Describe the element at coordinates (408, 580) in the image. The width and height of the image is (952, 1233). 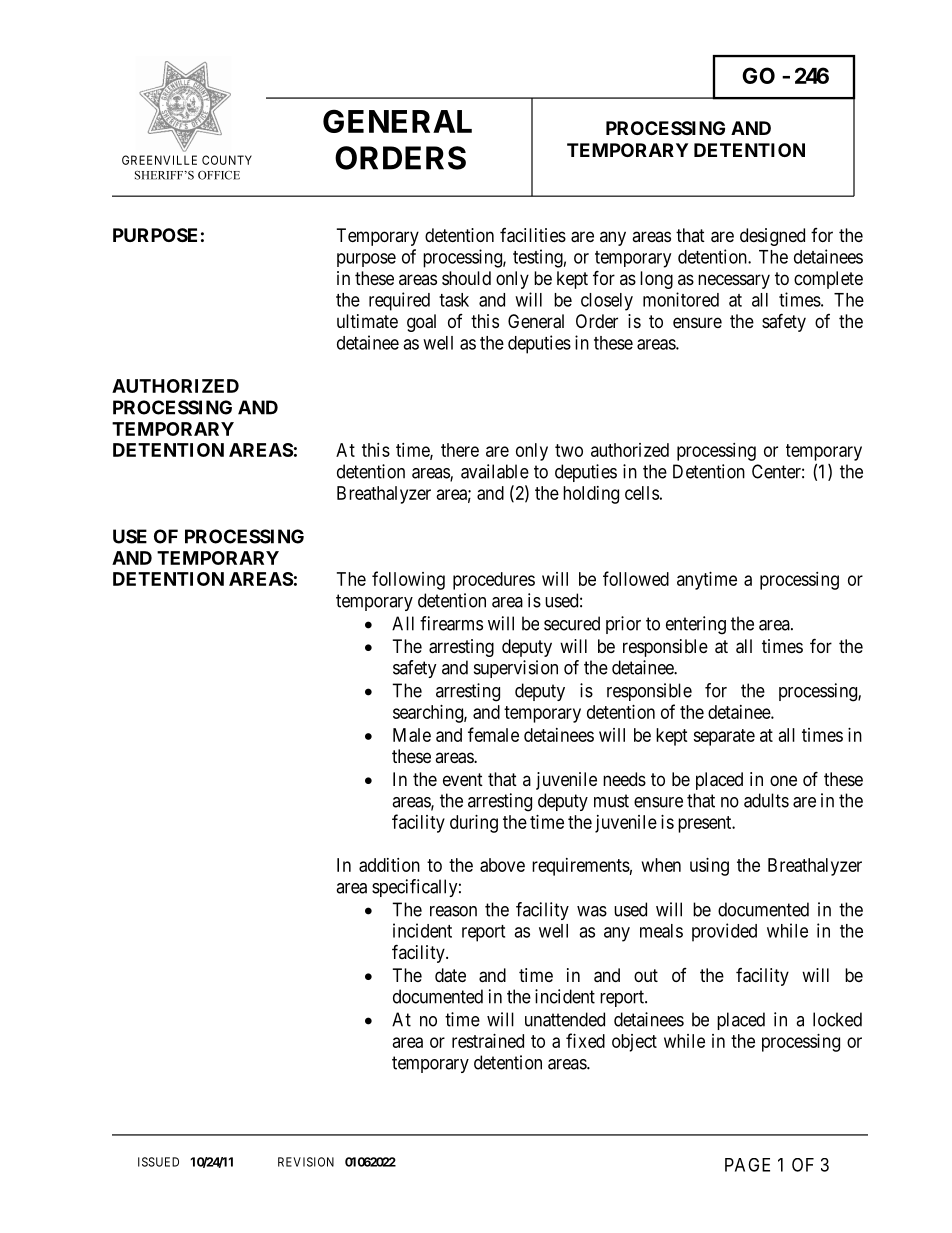
I see `following` at that location.
